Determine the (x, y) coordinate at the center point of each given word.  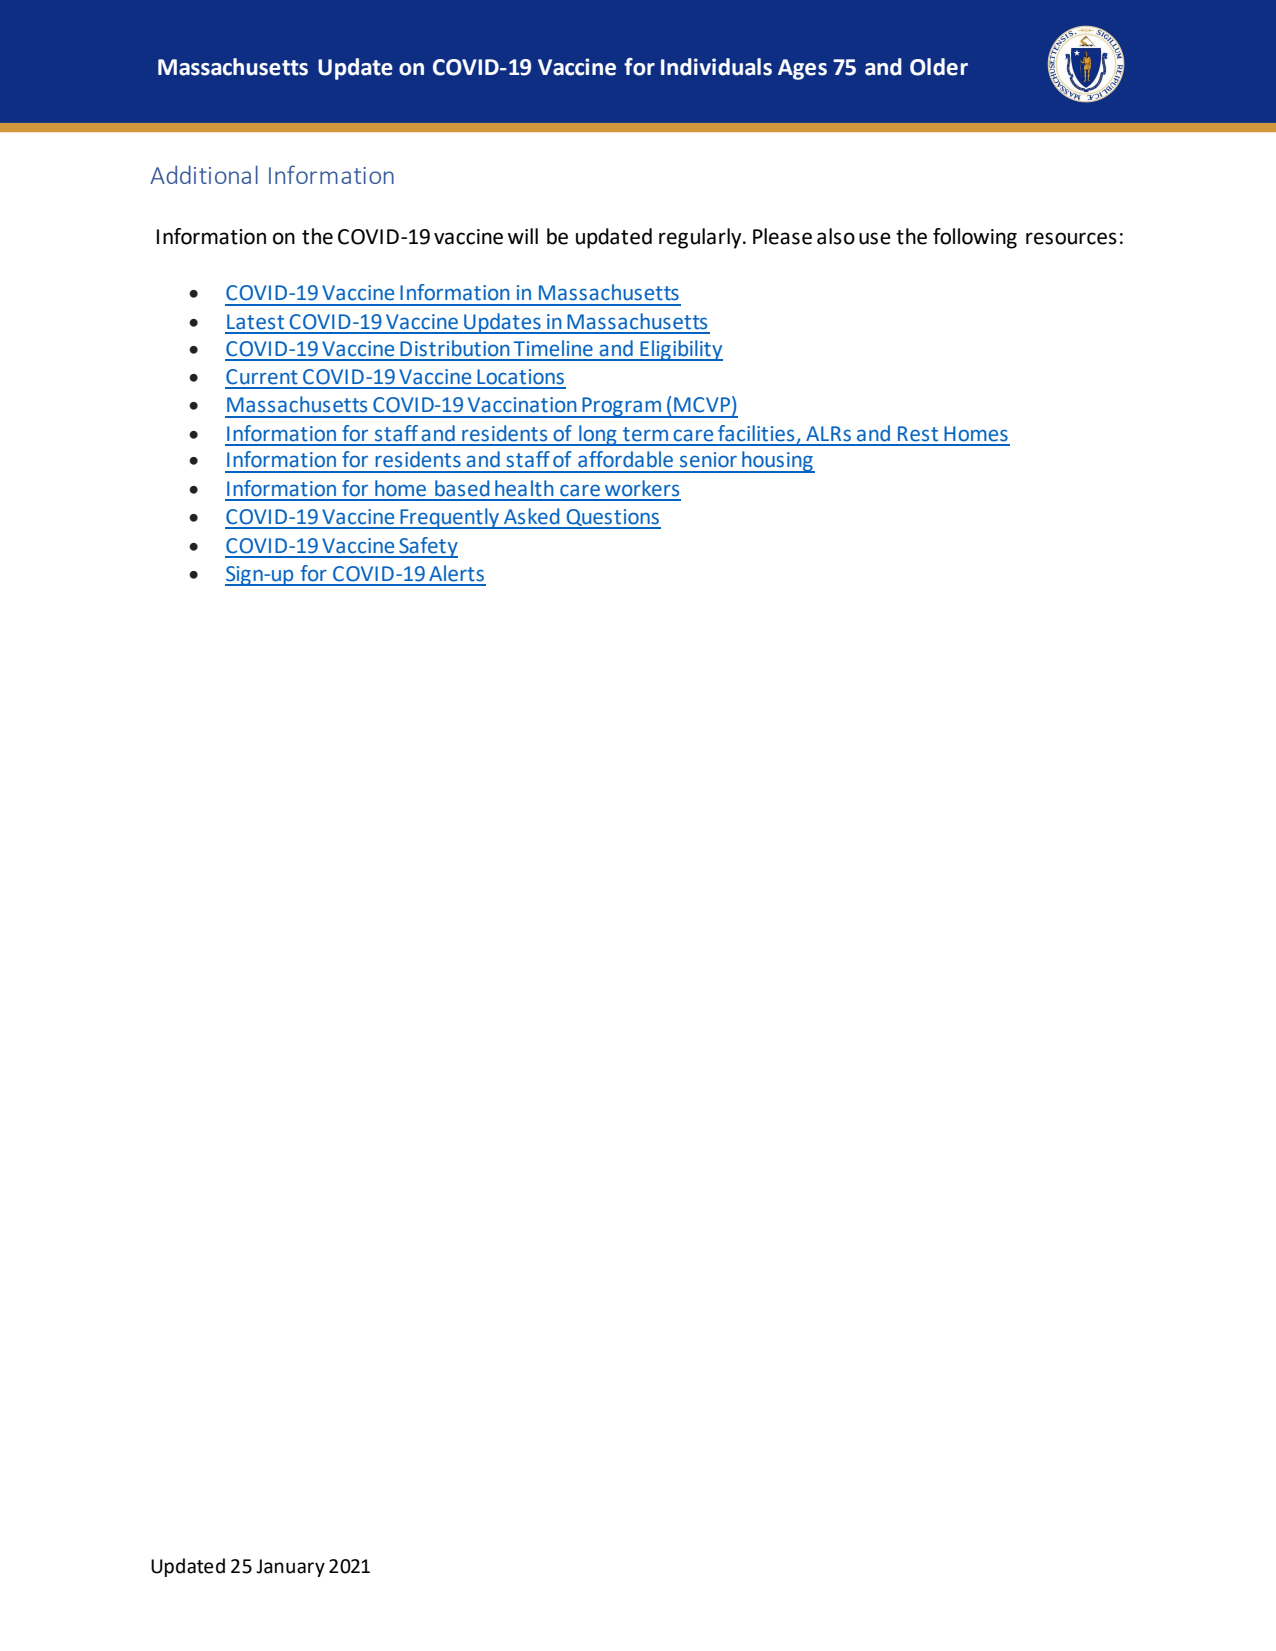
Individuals (716, 67)
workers (642, 488)
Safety (427, 547)
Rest (918, 434)
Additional (204, 174)
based (462, 488)
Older (939, 67)
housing (777, 462)
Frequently (450, 518)
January (290, 1568)
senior (708, 460)
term (645, 434)
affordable (625, 459)
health (524, 488)
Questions (612, 519)
